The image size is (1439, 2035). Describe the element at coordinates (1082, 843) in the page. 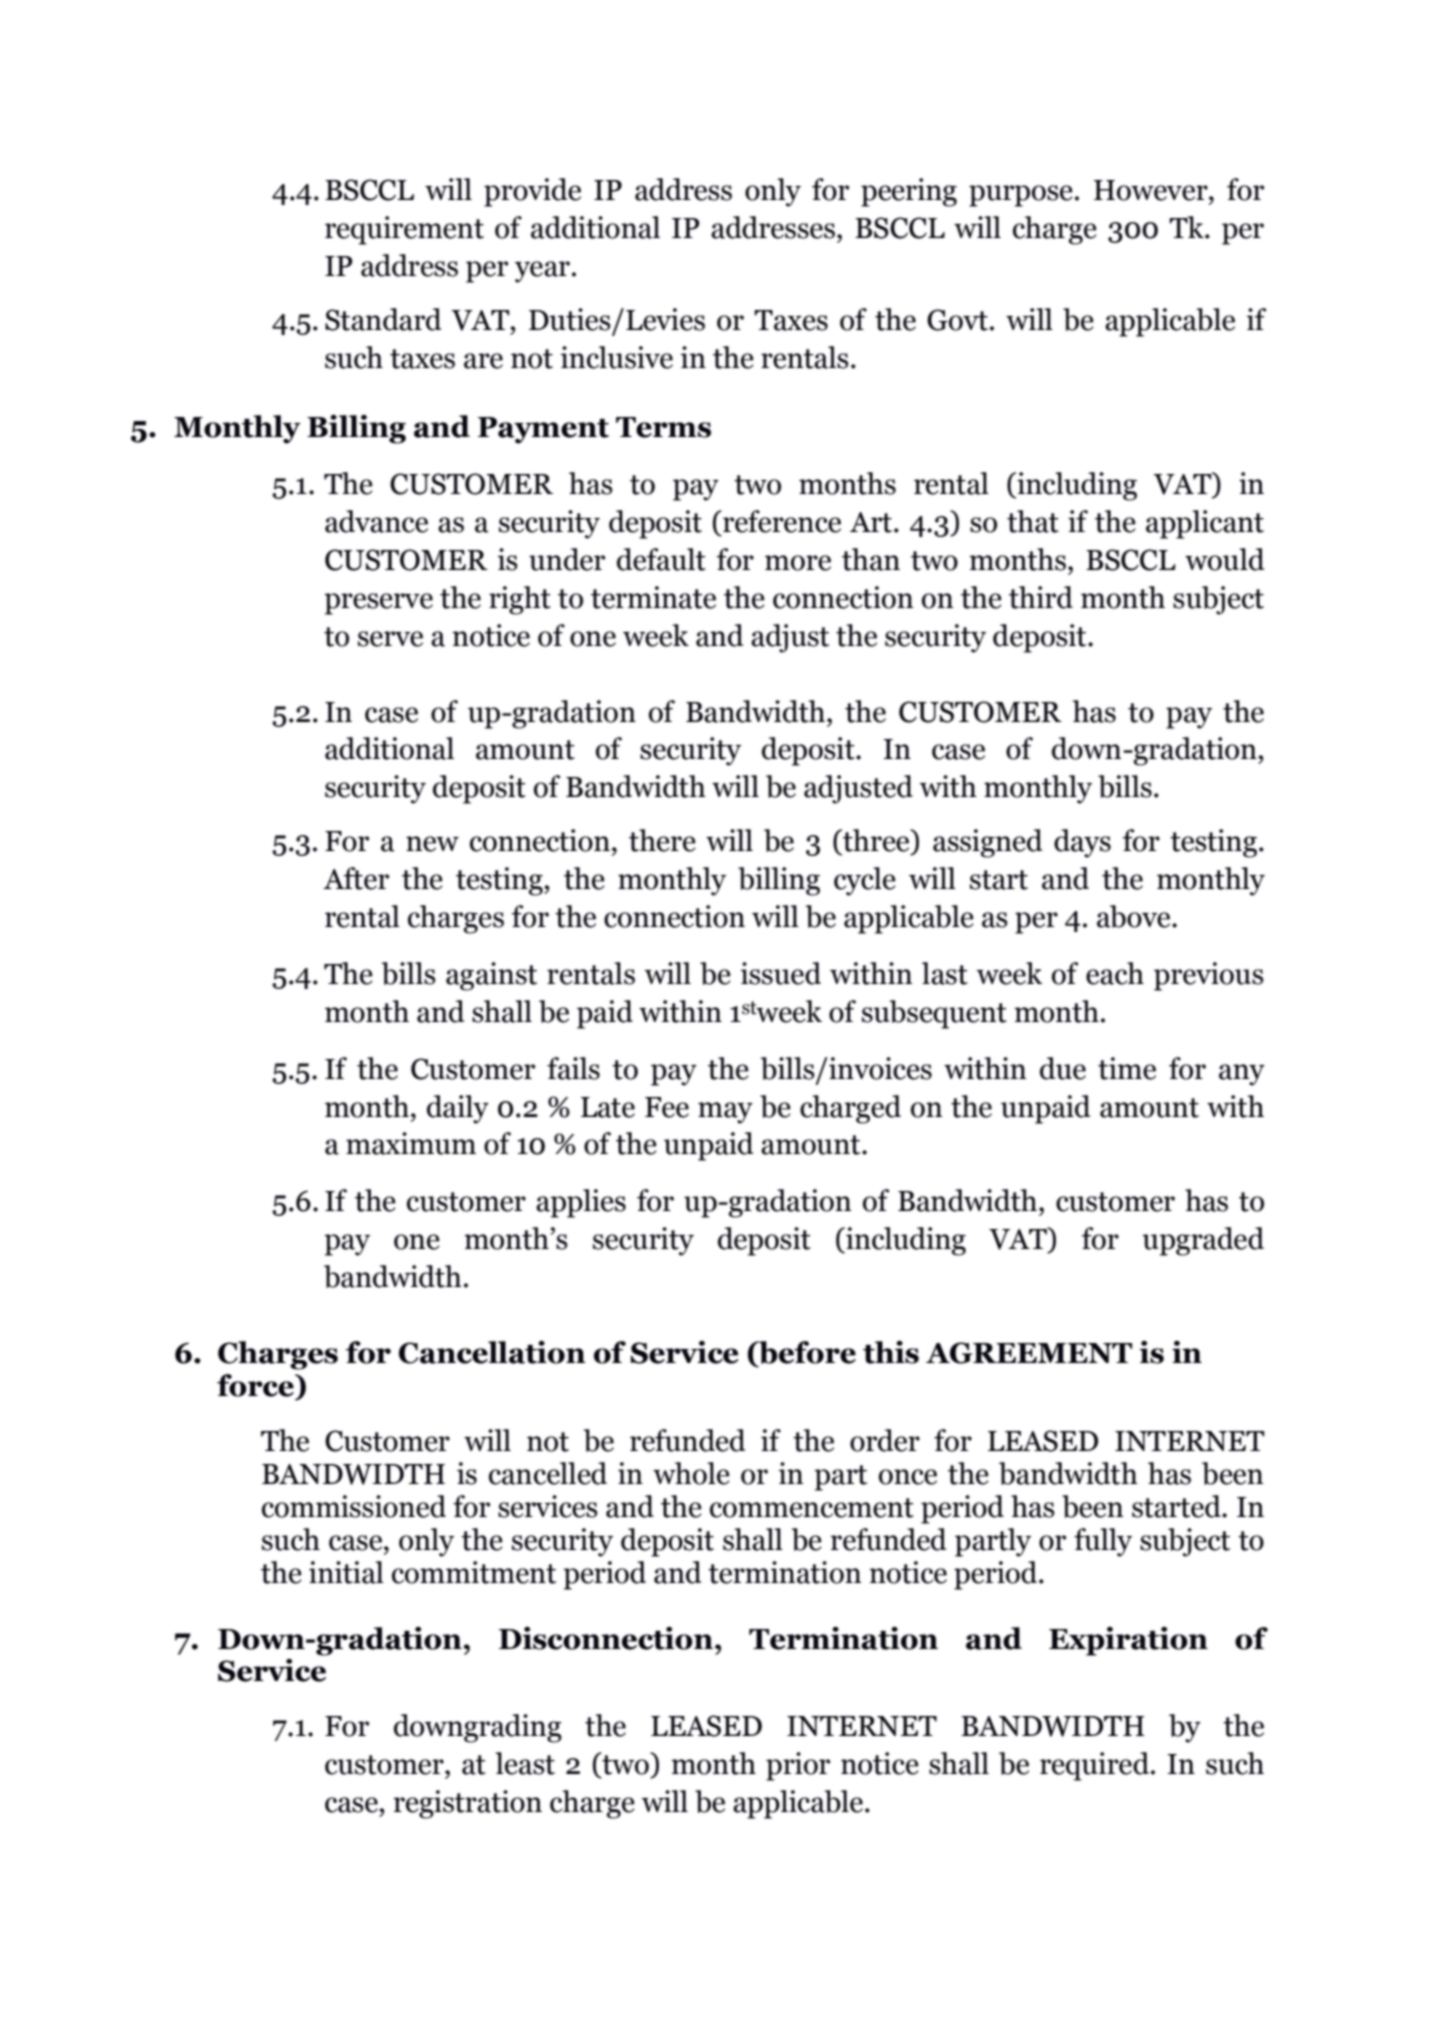

I see `days` at that location.
